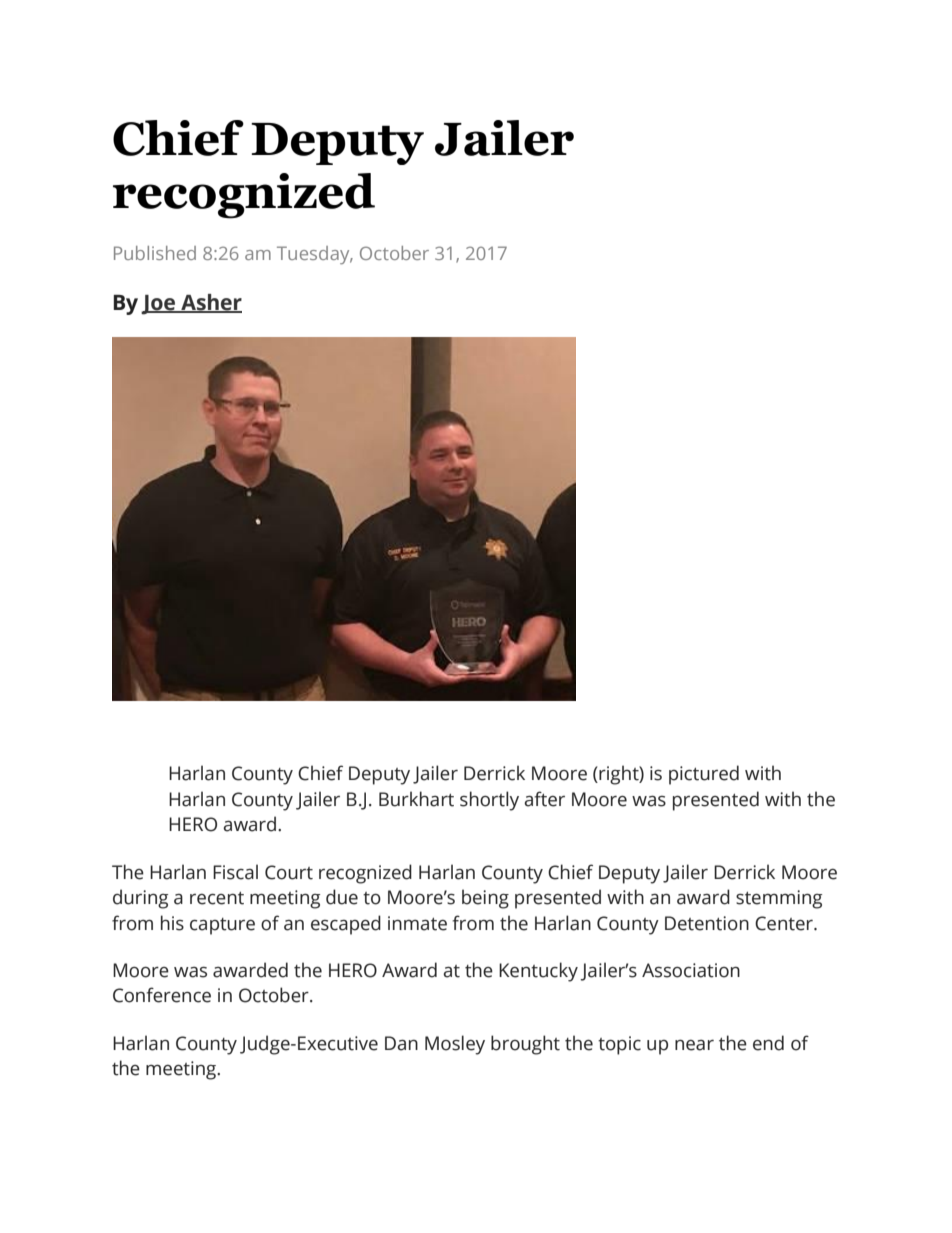 This page has height=1233, width=952. What do you see at coordinates (159, 305) in the page?
I see `Joe` at bounding box center [159, 305].
